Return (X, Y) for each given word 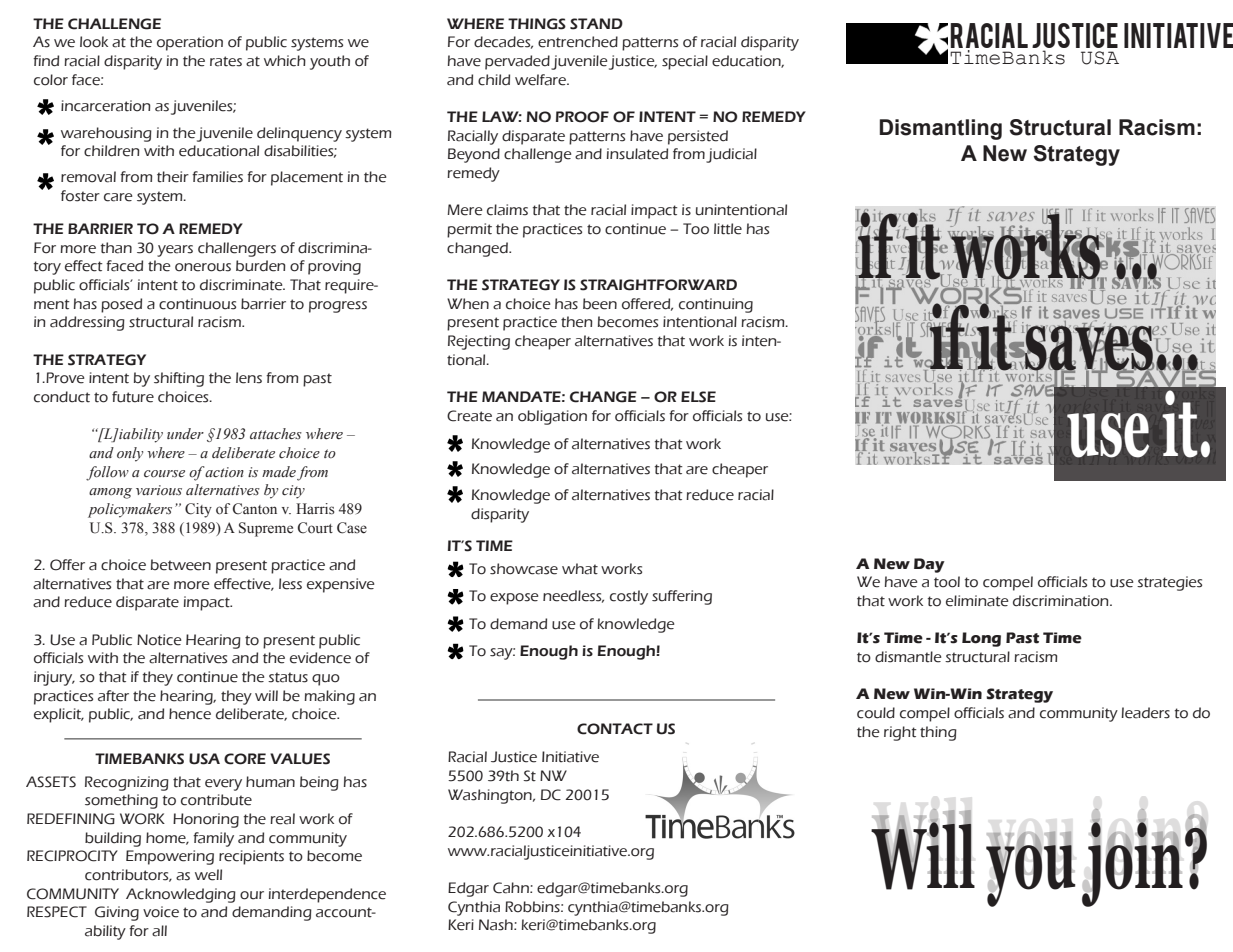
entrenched (578, 42)
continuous (197, 304)
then (577, 322)
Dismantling (941, 129)
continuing (716, 305)
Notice (159, 640)
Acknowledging (181, 895)
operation (190, 43)
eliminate (977, 601)
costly (629, 597)
